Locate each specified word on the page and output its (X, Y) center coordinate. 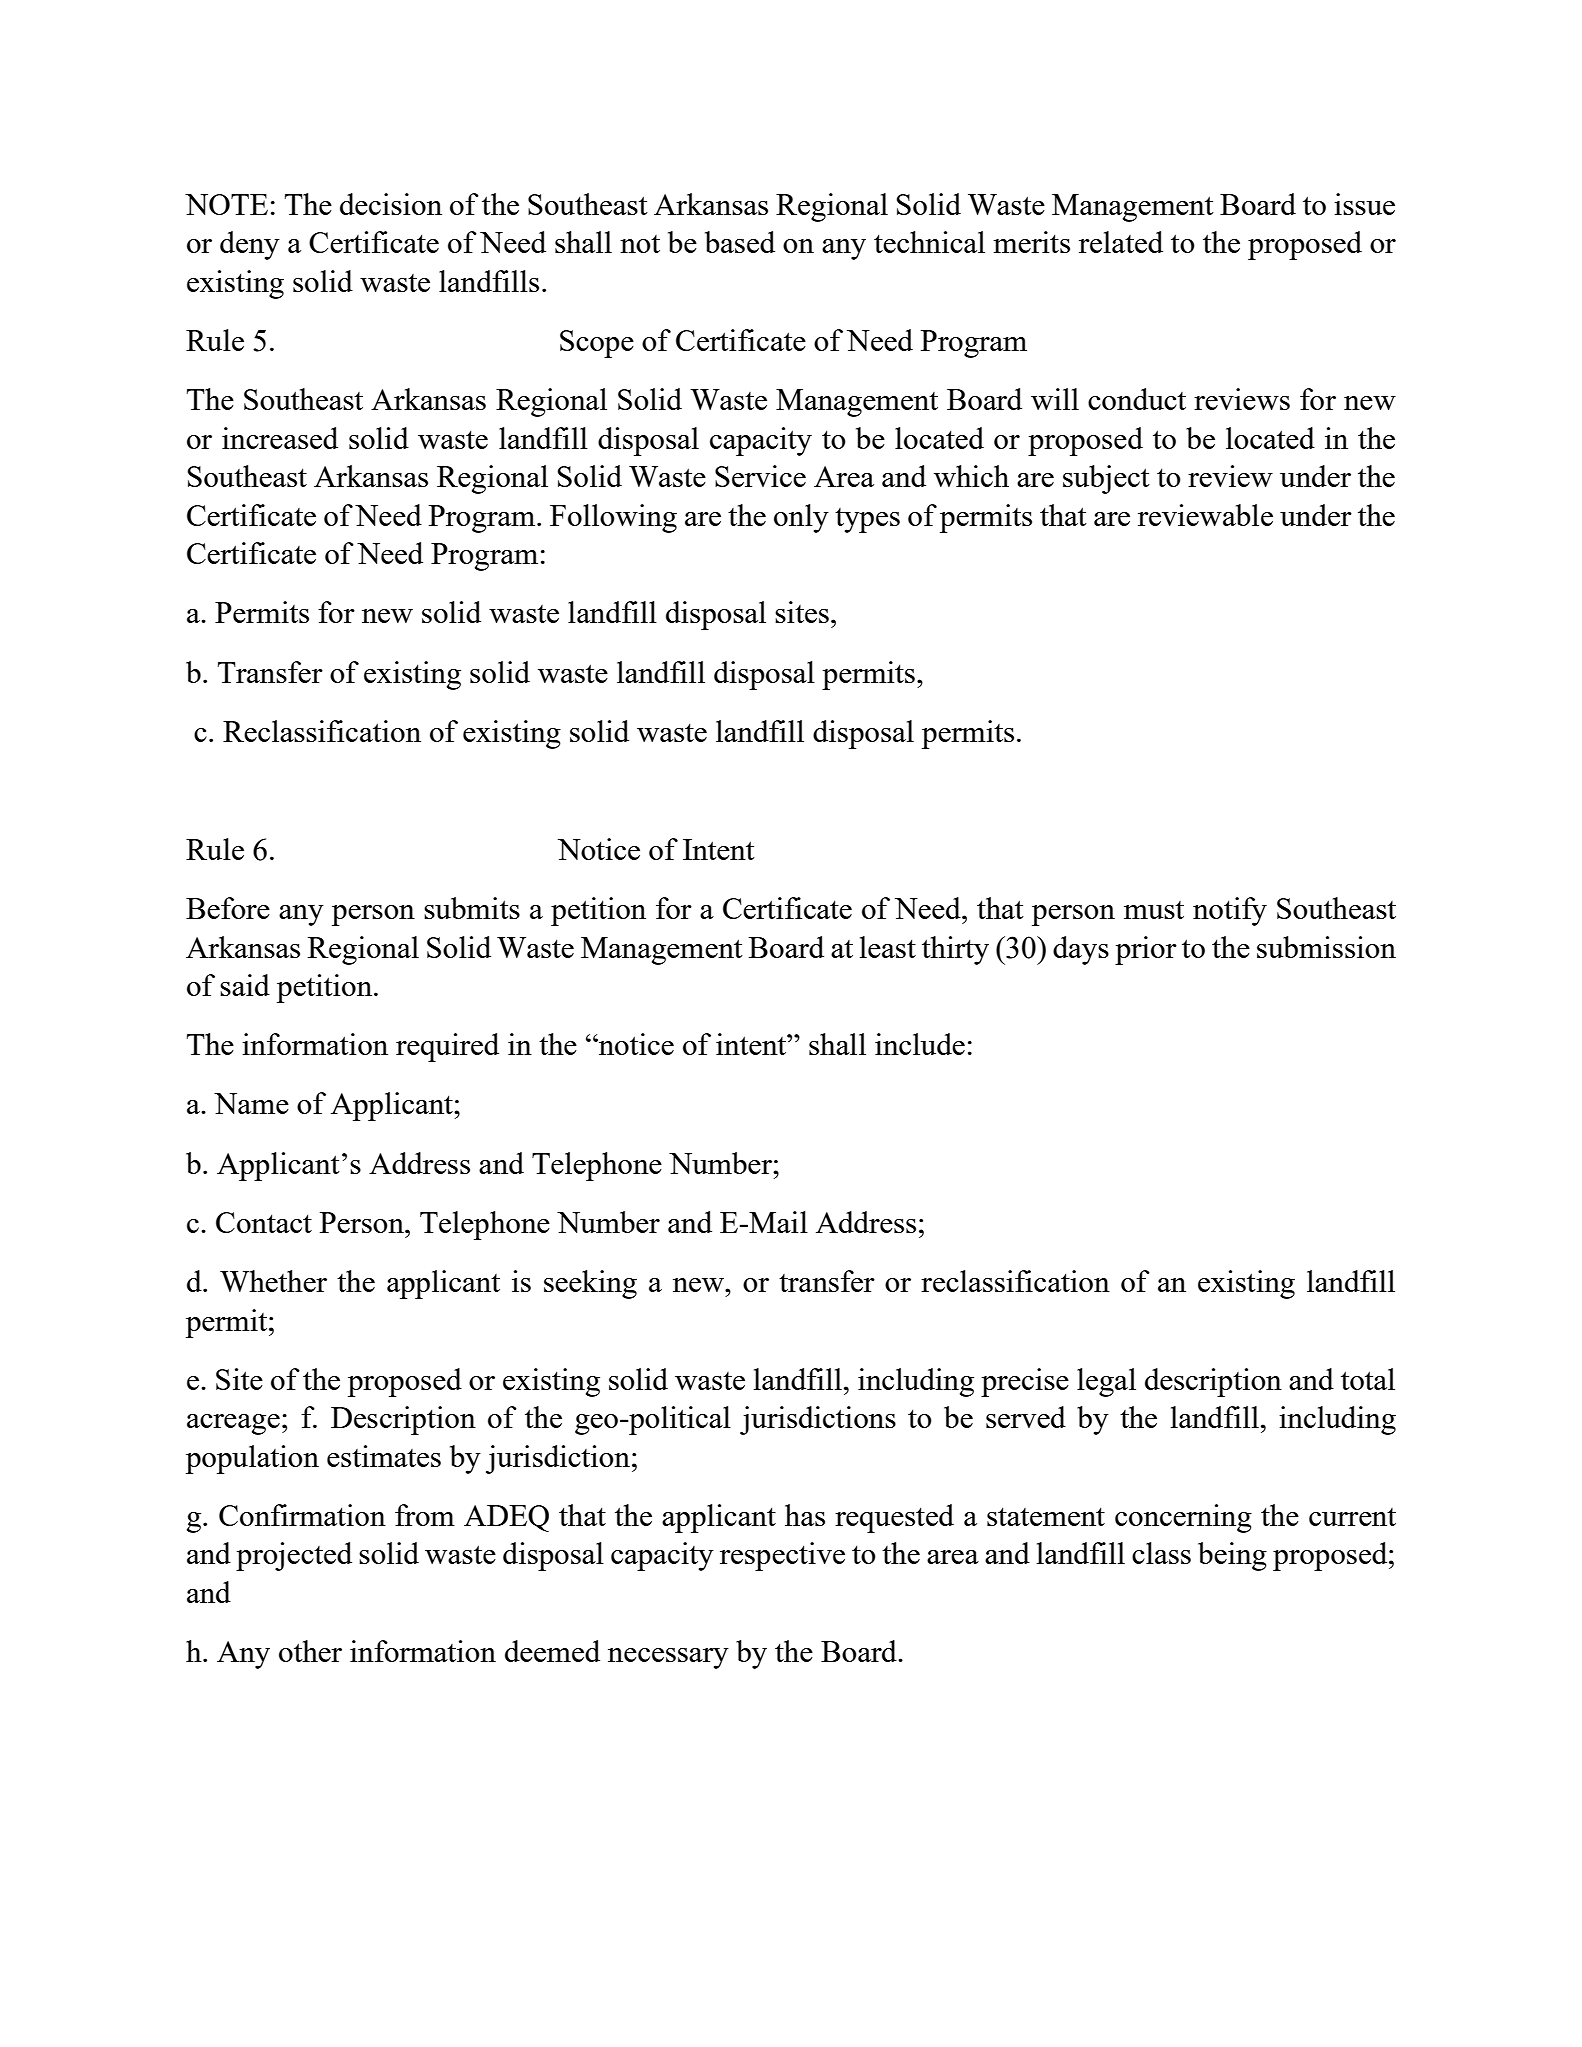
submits (472, 908)
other (310, 1651)
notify (1230, 911)
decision (391, 204)
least (888, 947)
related (1121, 242)
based (740, 242)
